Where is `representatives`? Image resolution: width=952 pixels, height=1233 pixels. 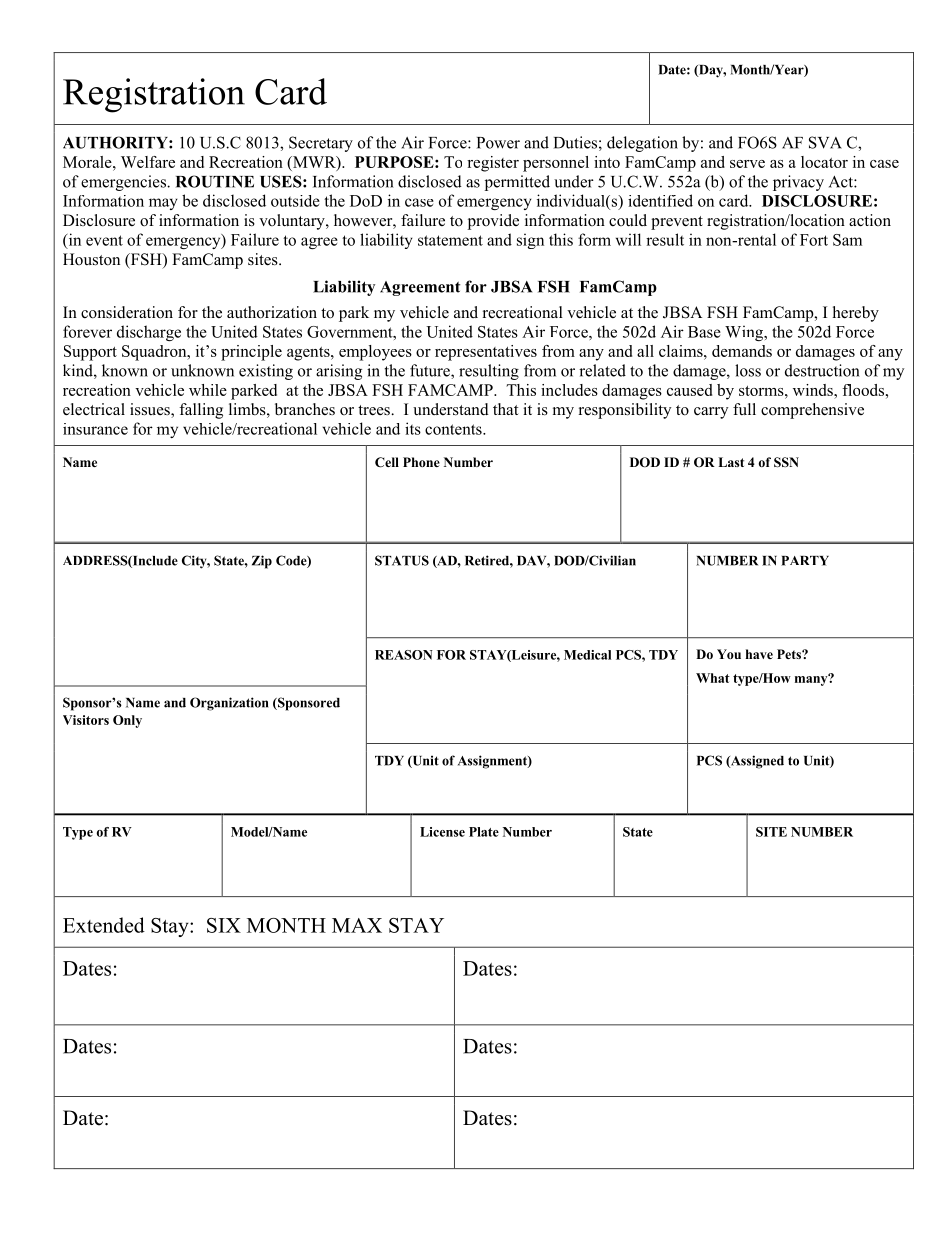 representatives is located at coordinates (486, 353).
